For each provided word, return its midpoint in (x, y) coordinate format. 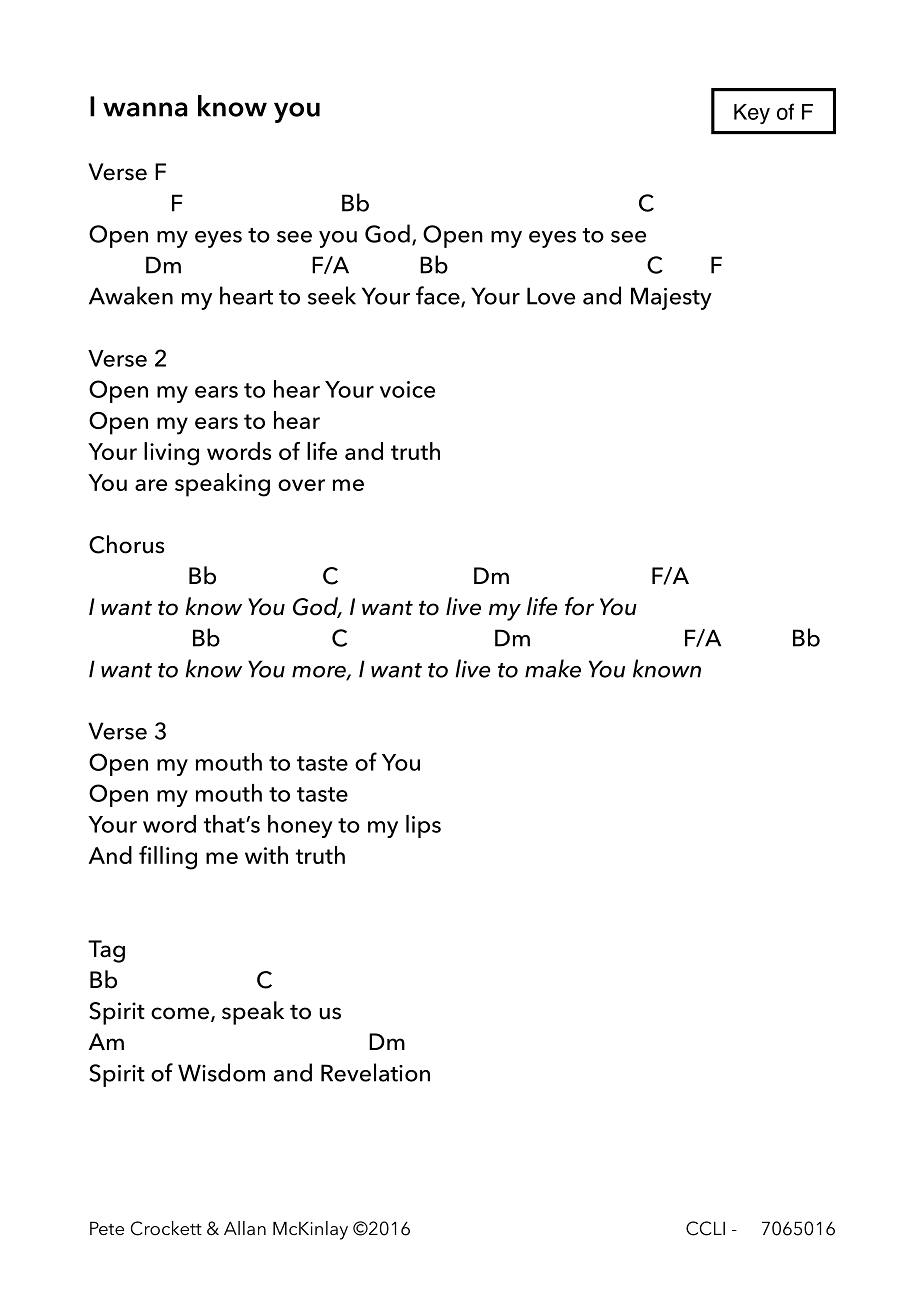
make (553, 668)
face (439, 296)
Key (752, 114)
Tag (106, 951)
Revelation (375, 1072)
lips (423, 826)
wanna (145, 109)
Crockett (166, 1228)
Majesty (671, 298)
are (151, 485)
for (579, 606)
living (171, 454)
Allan (245, 1228)
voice (407, 389)
